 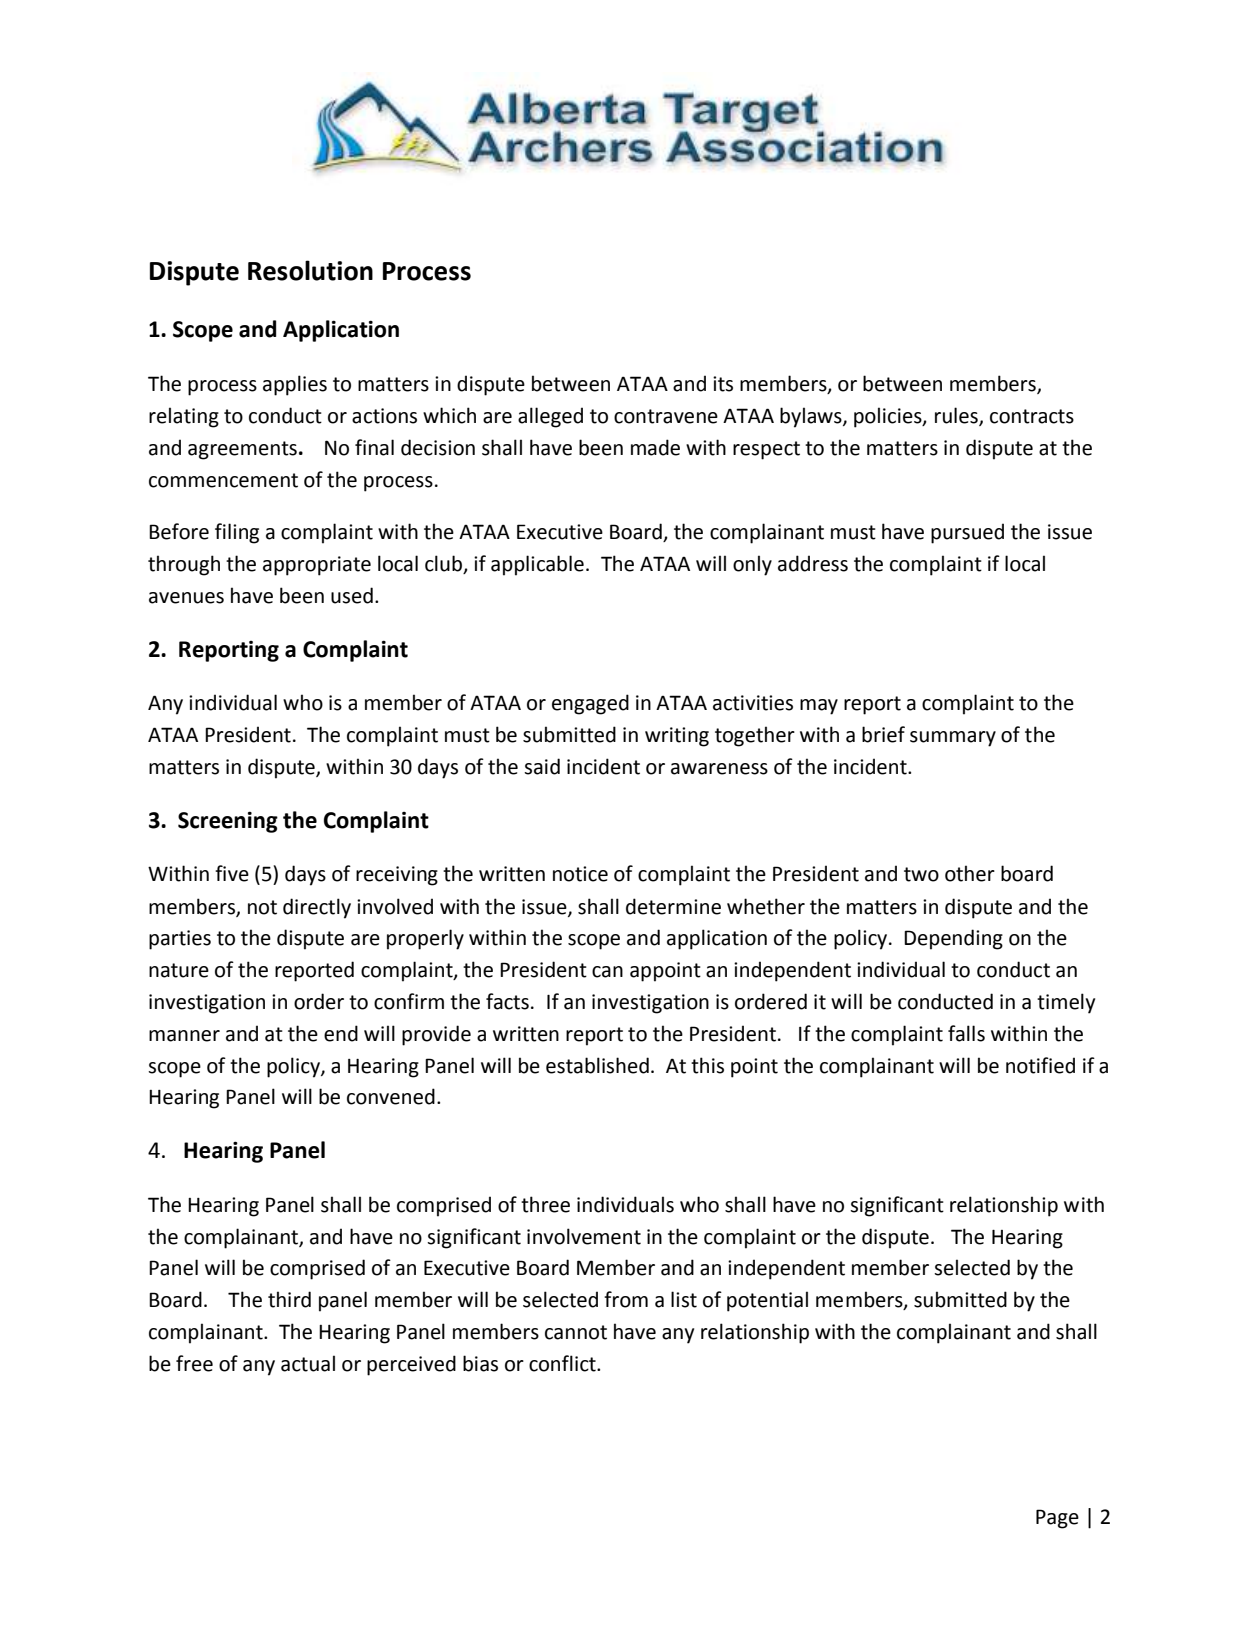 What do you see at coordinates (308, 1363) in the screenshot?
I see `actual` at bounding box center [308, 1363].
